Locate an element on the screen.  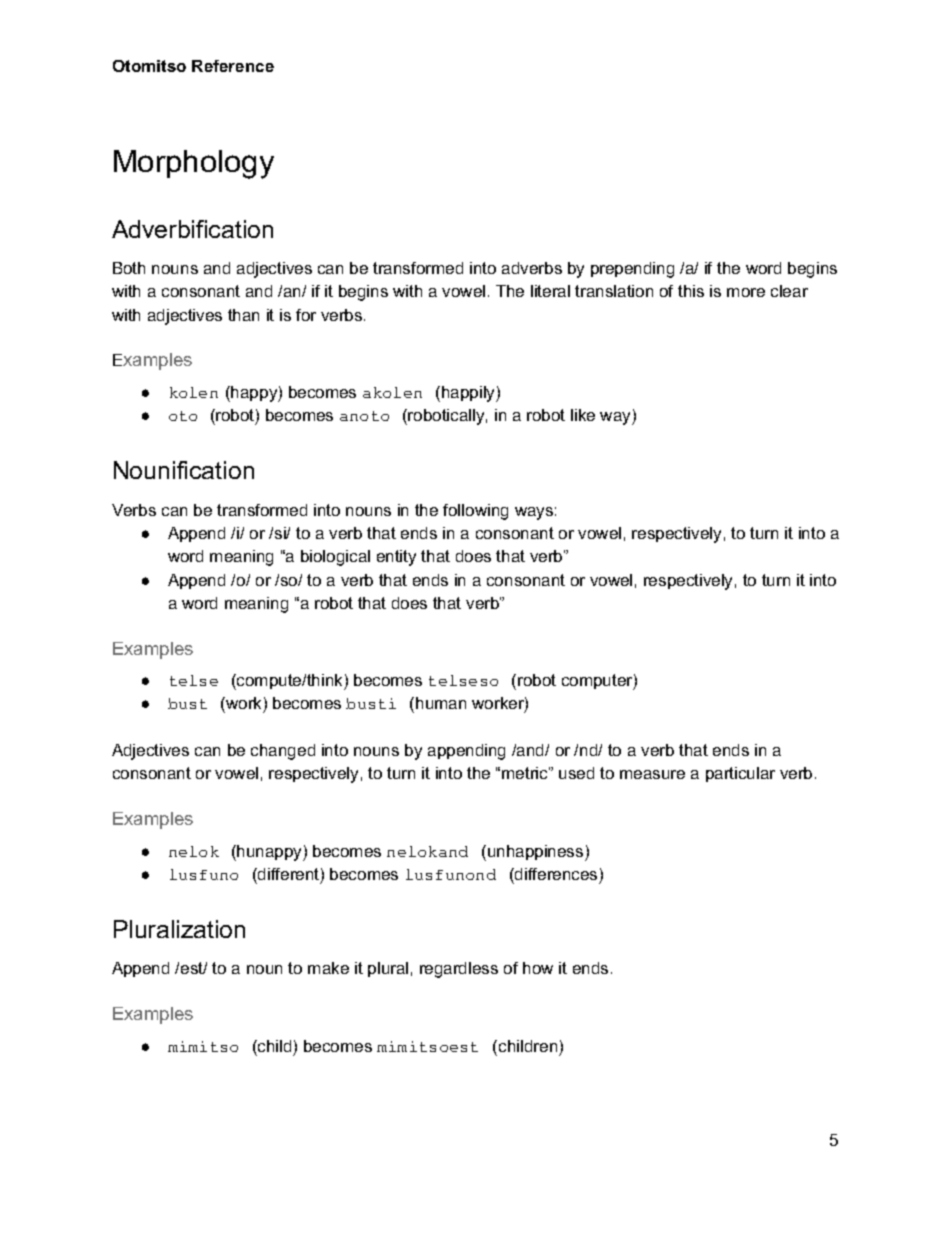
how is located at coordinates (538, 968).
